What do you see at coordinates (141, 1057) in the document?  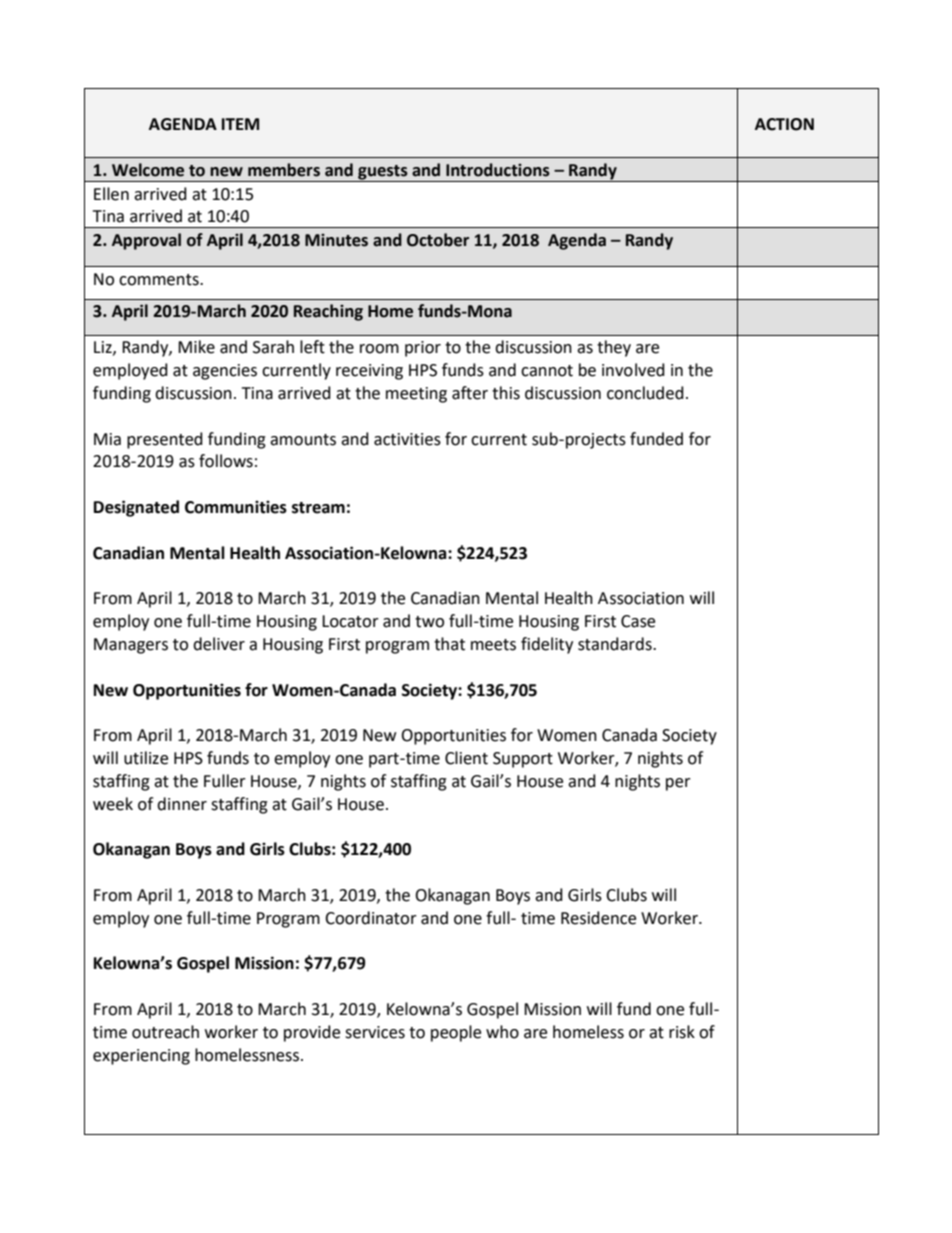 I see `experiencing` at bounding box center [141, 1057].
